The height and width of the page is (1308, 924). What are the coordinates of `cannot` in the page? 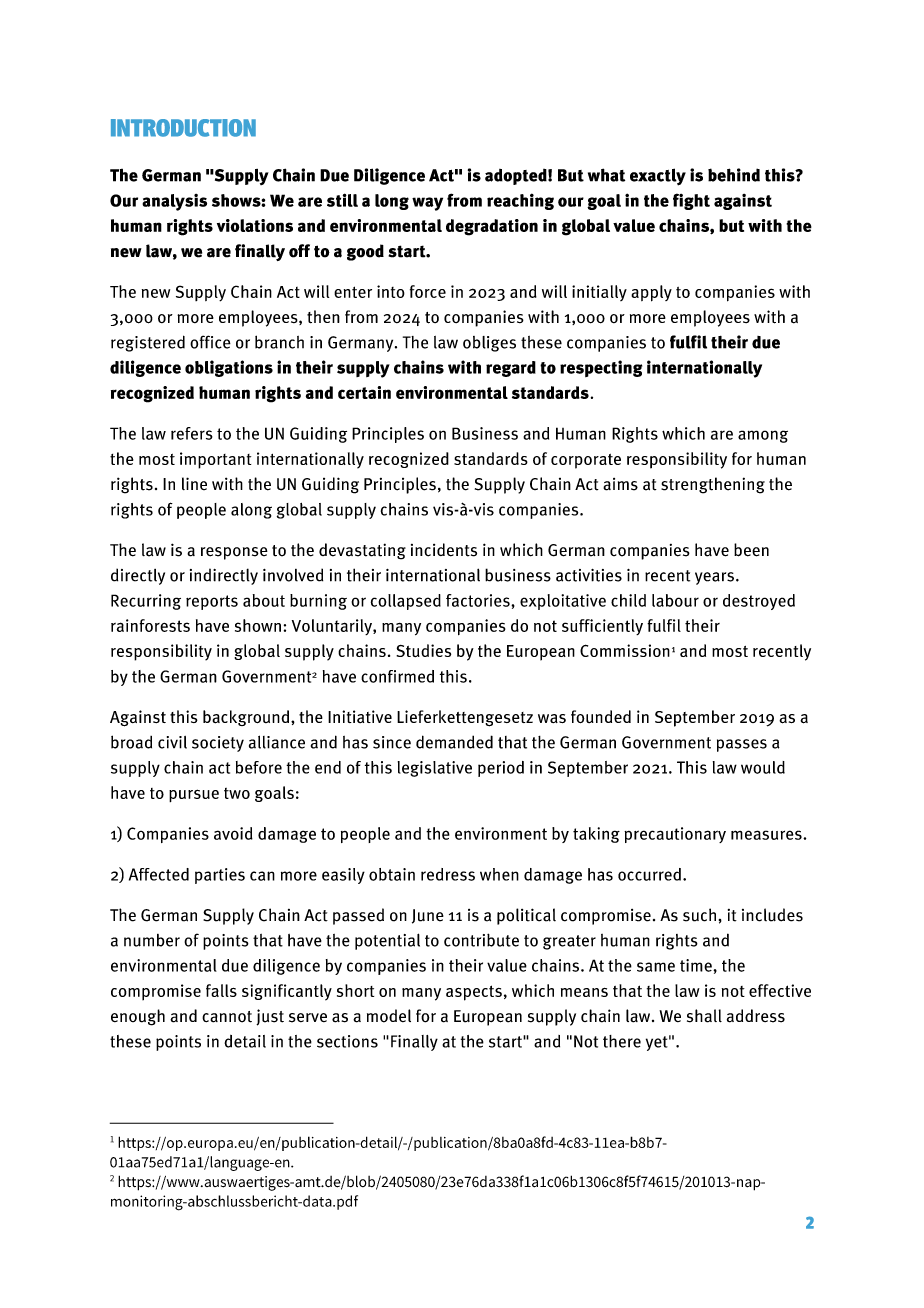 It's located at (227, 1017).
